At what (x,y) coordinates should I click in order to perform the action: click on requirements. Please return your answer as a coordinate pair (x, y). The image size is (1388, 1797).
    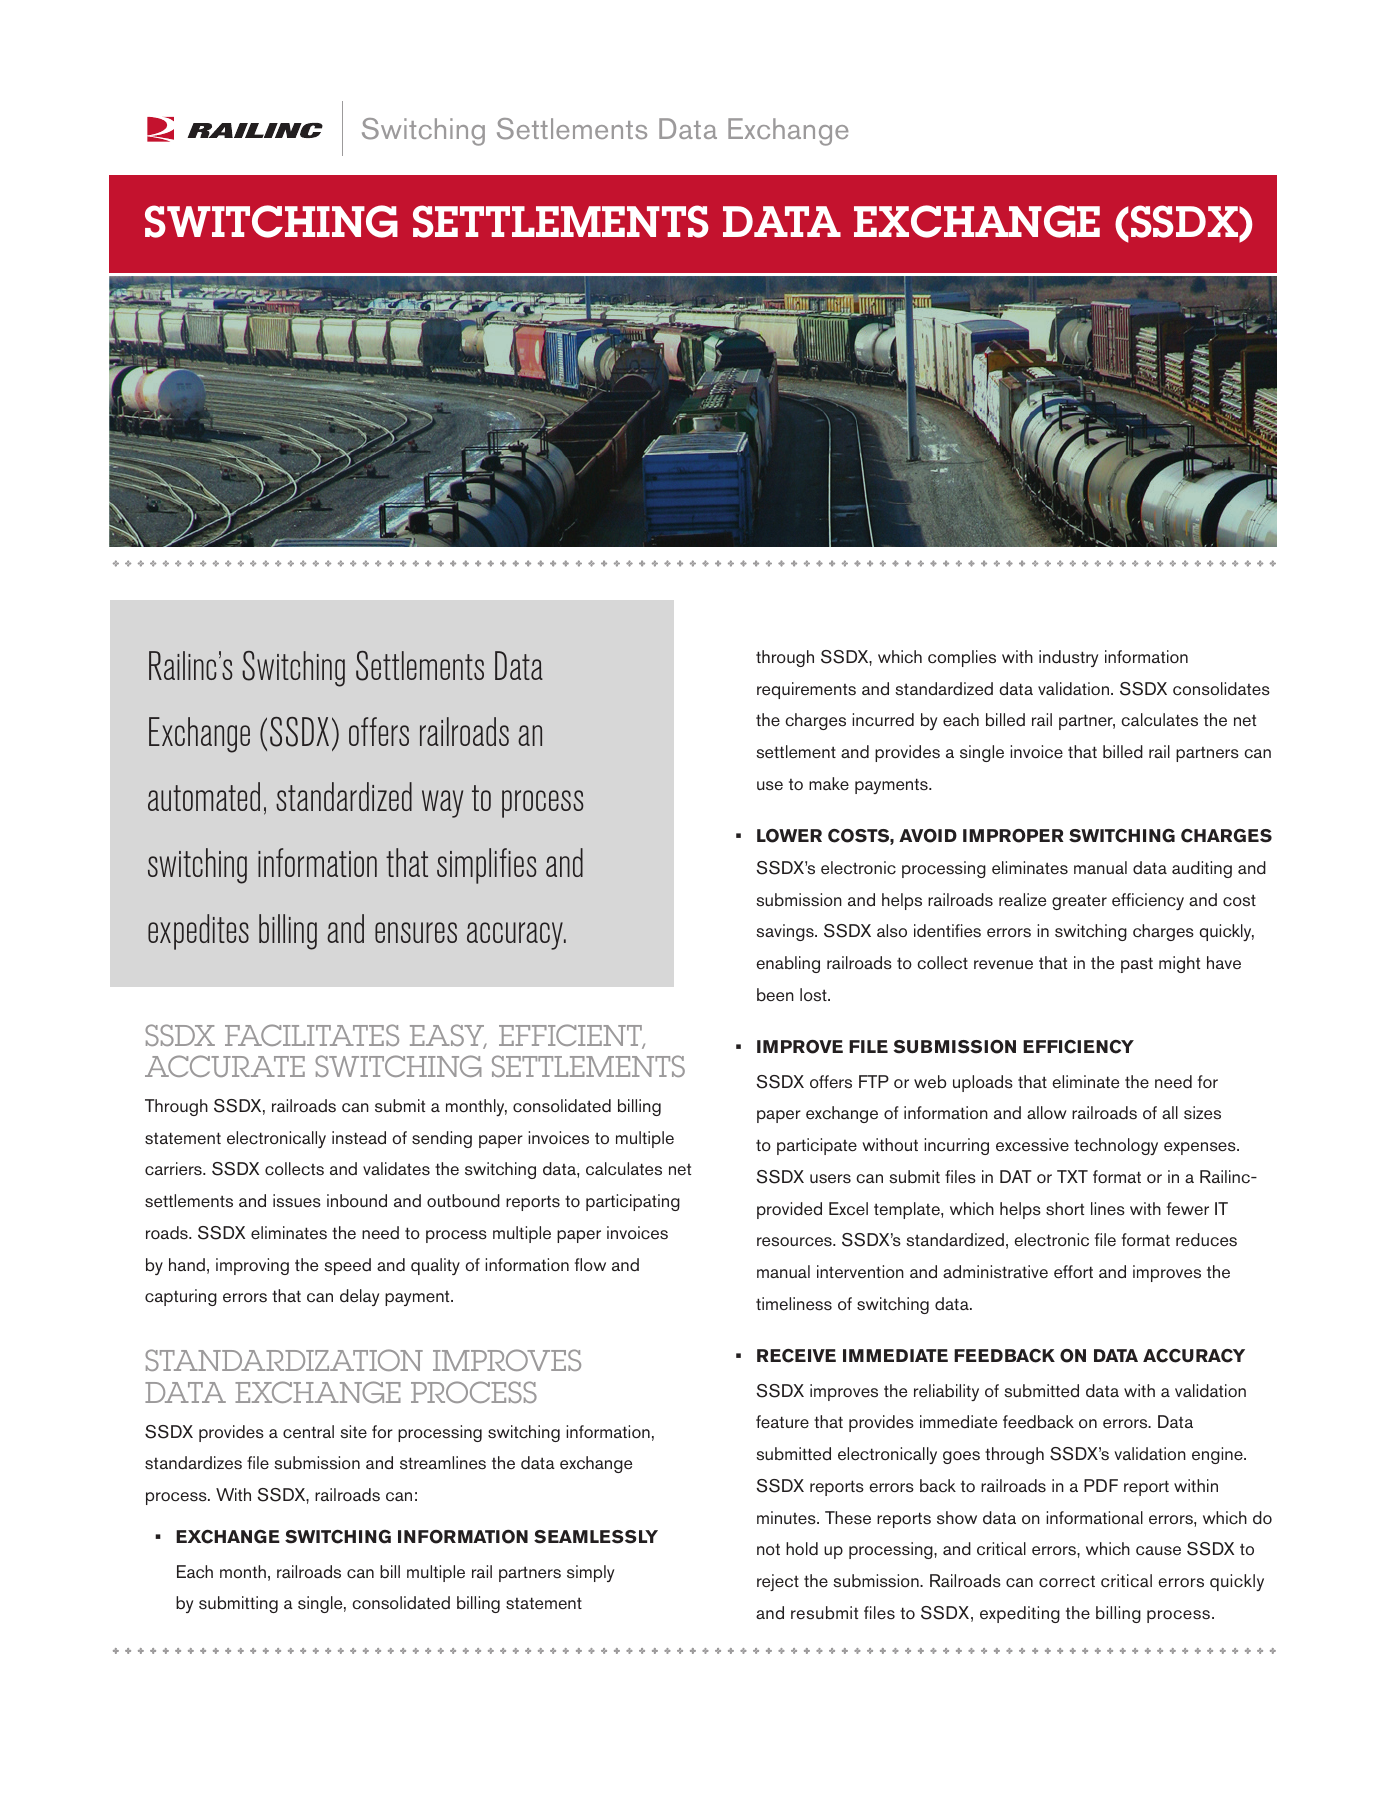
    Looking at the image, I should click on (806, 690).
